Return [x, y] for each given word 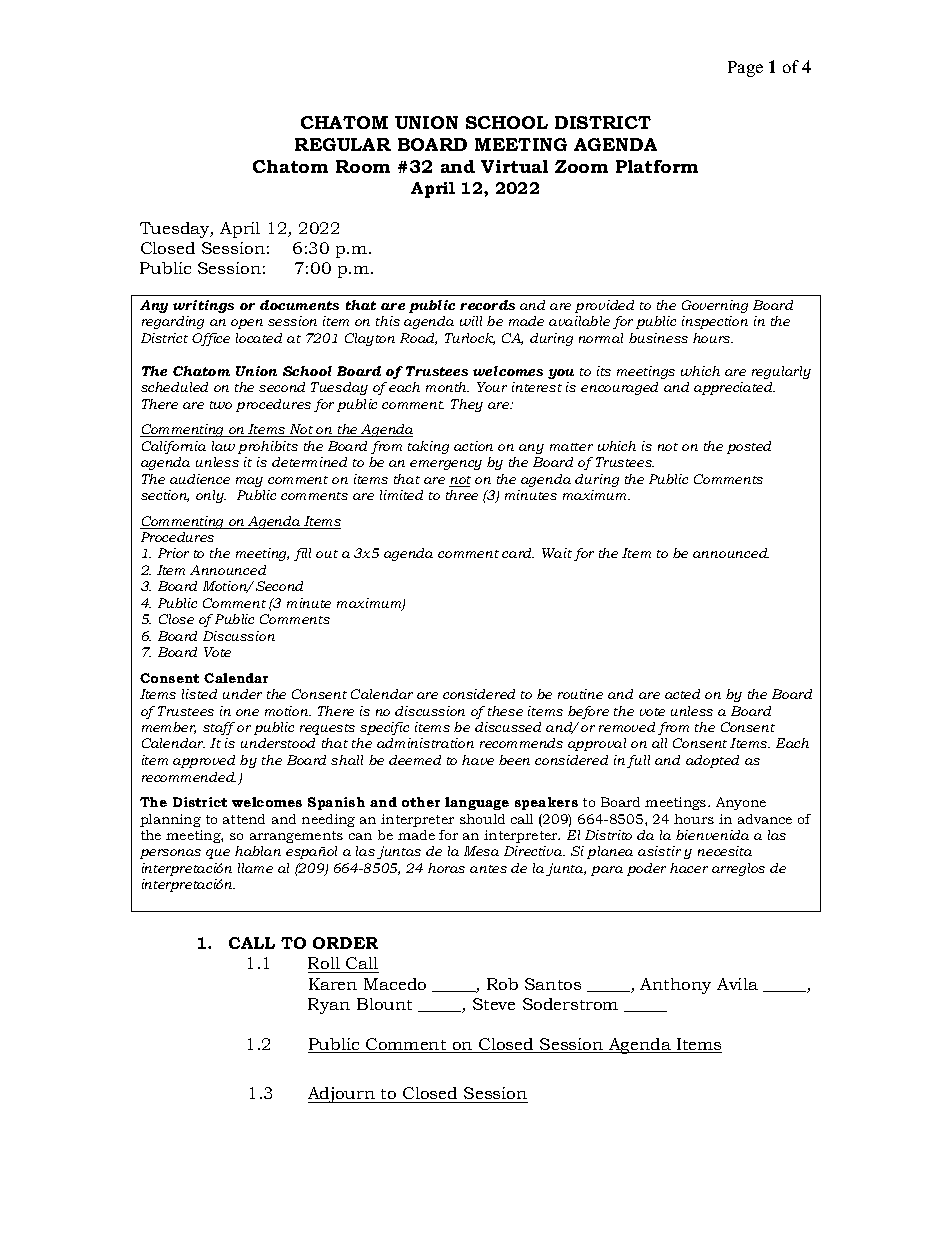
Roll [325, 965]
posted [749, 447]
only [211, 496]
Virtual [514, 166]
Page [745, 69]
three [462, 495]
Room [363, 166]
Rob [502, 984]
